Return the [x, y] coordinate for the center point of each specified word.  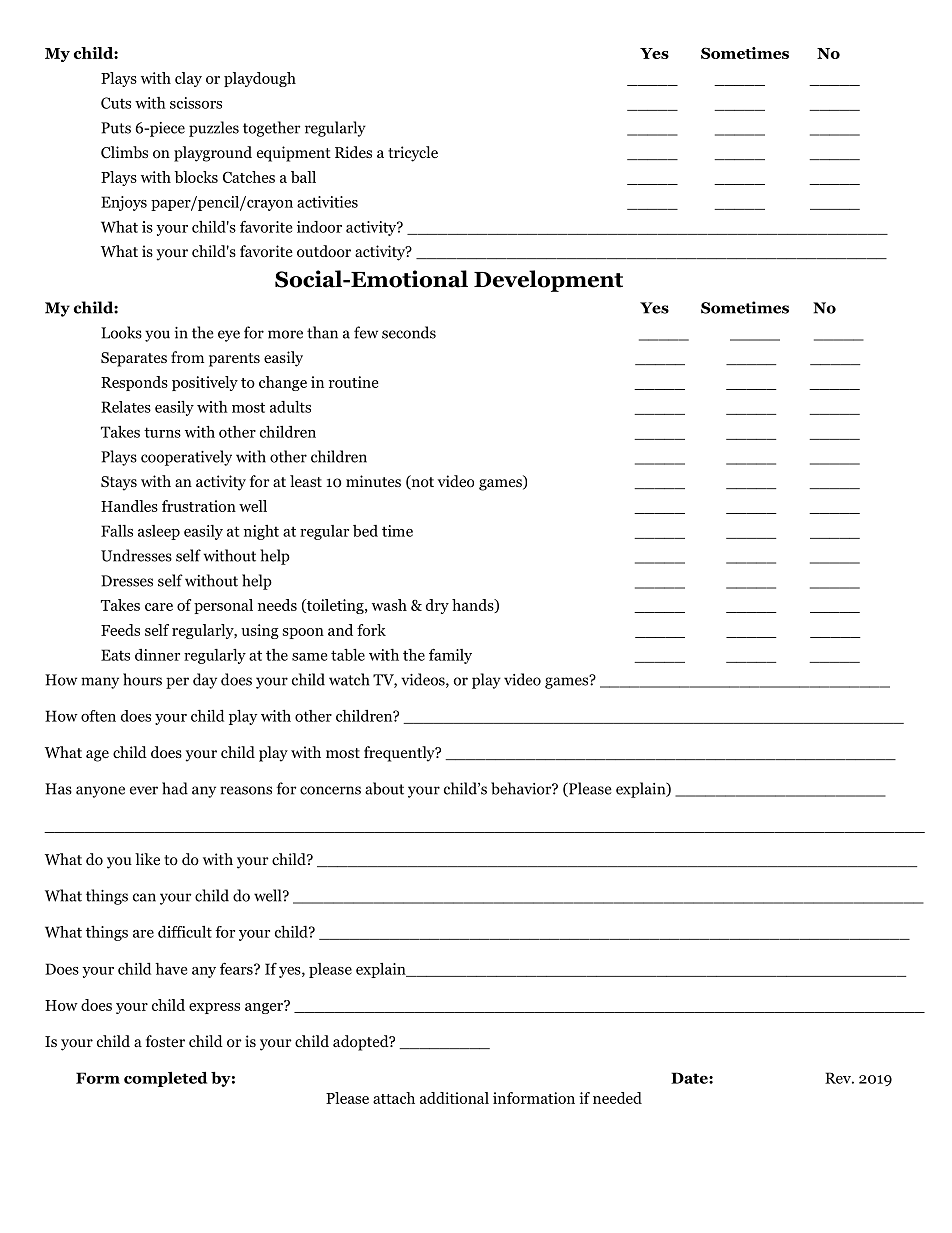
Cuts [116, 103]
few [366, 332]
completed [165, 1079]
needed [617, 1098]
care [159, 607]
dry [437, 606]
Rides [353, 152]
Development [548, 281]
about [384, 788]
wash [389, 605]
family [450, 656]
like [147, 859]
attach [394, 1098]
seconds [409, 332]
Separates [134, 359]
